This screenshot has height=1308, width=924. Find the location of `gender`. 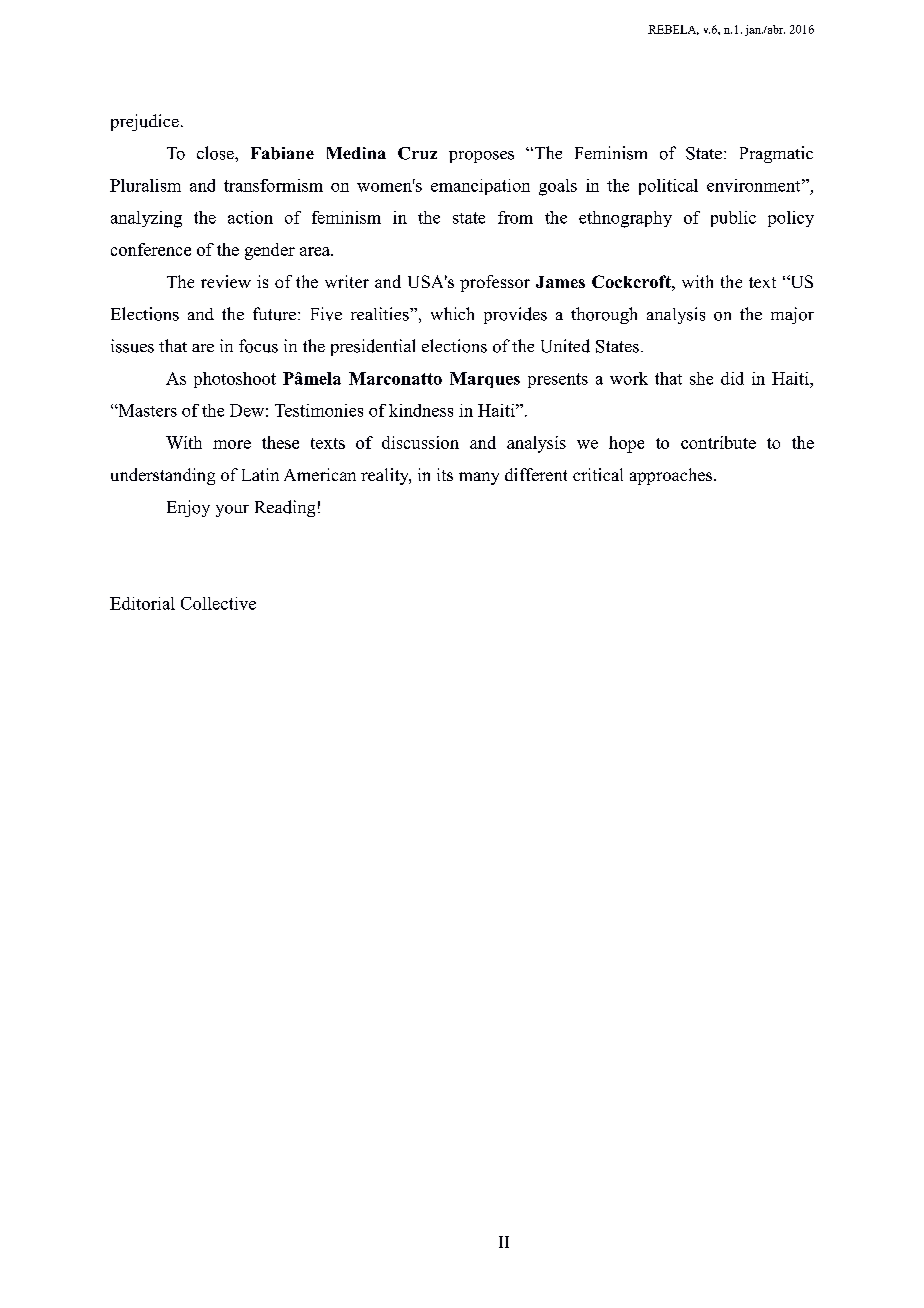

gender is located at coordinates (270, 251).
